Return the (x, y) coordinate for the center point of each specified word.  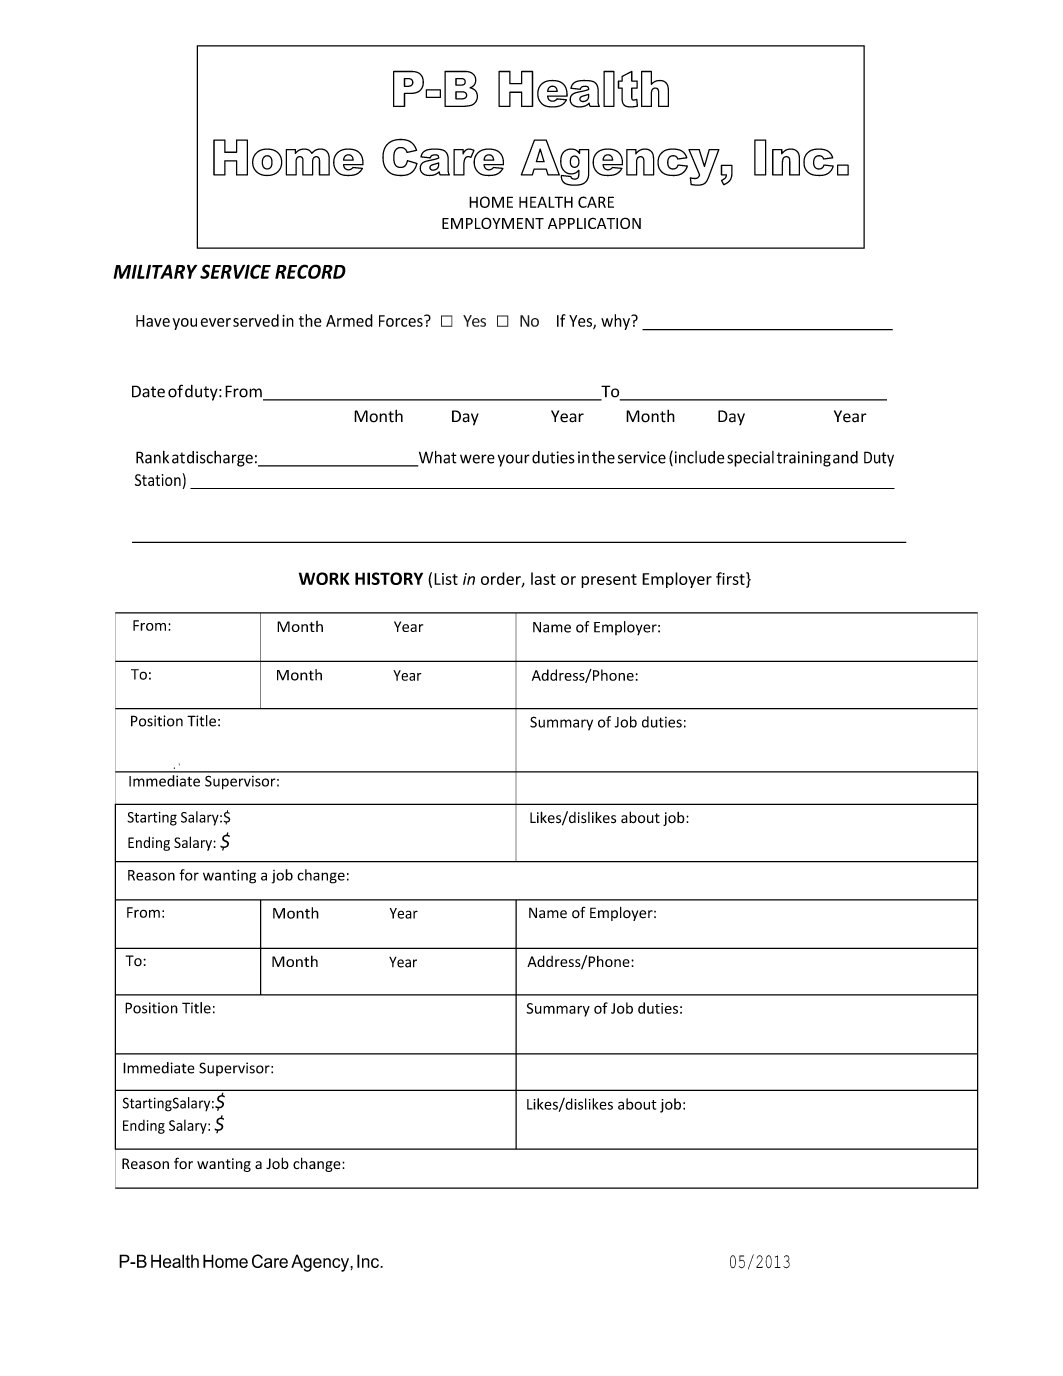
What (436, 458)
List (446, 579)
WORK (324, 578)
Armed (349, 320)
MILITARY (155, 271)
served (256, 320)
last (543, 578)
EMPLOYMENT (493, 223)
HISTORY (389, 578)
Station (158, 480)
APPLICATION (594, 223)
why (616, 322)
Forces (402, 321)
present (609, 581)
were (477, 459)
